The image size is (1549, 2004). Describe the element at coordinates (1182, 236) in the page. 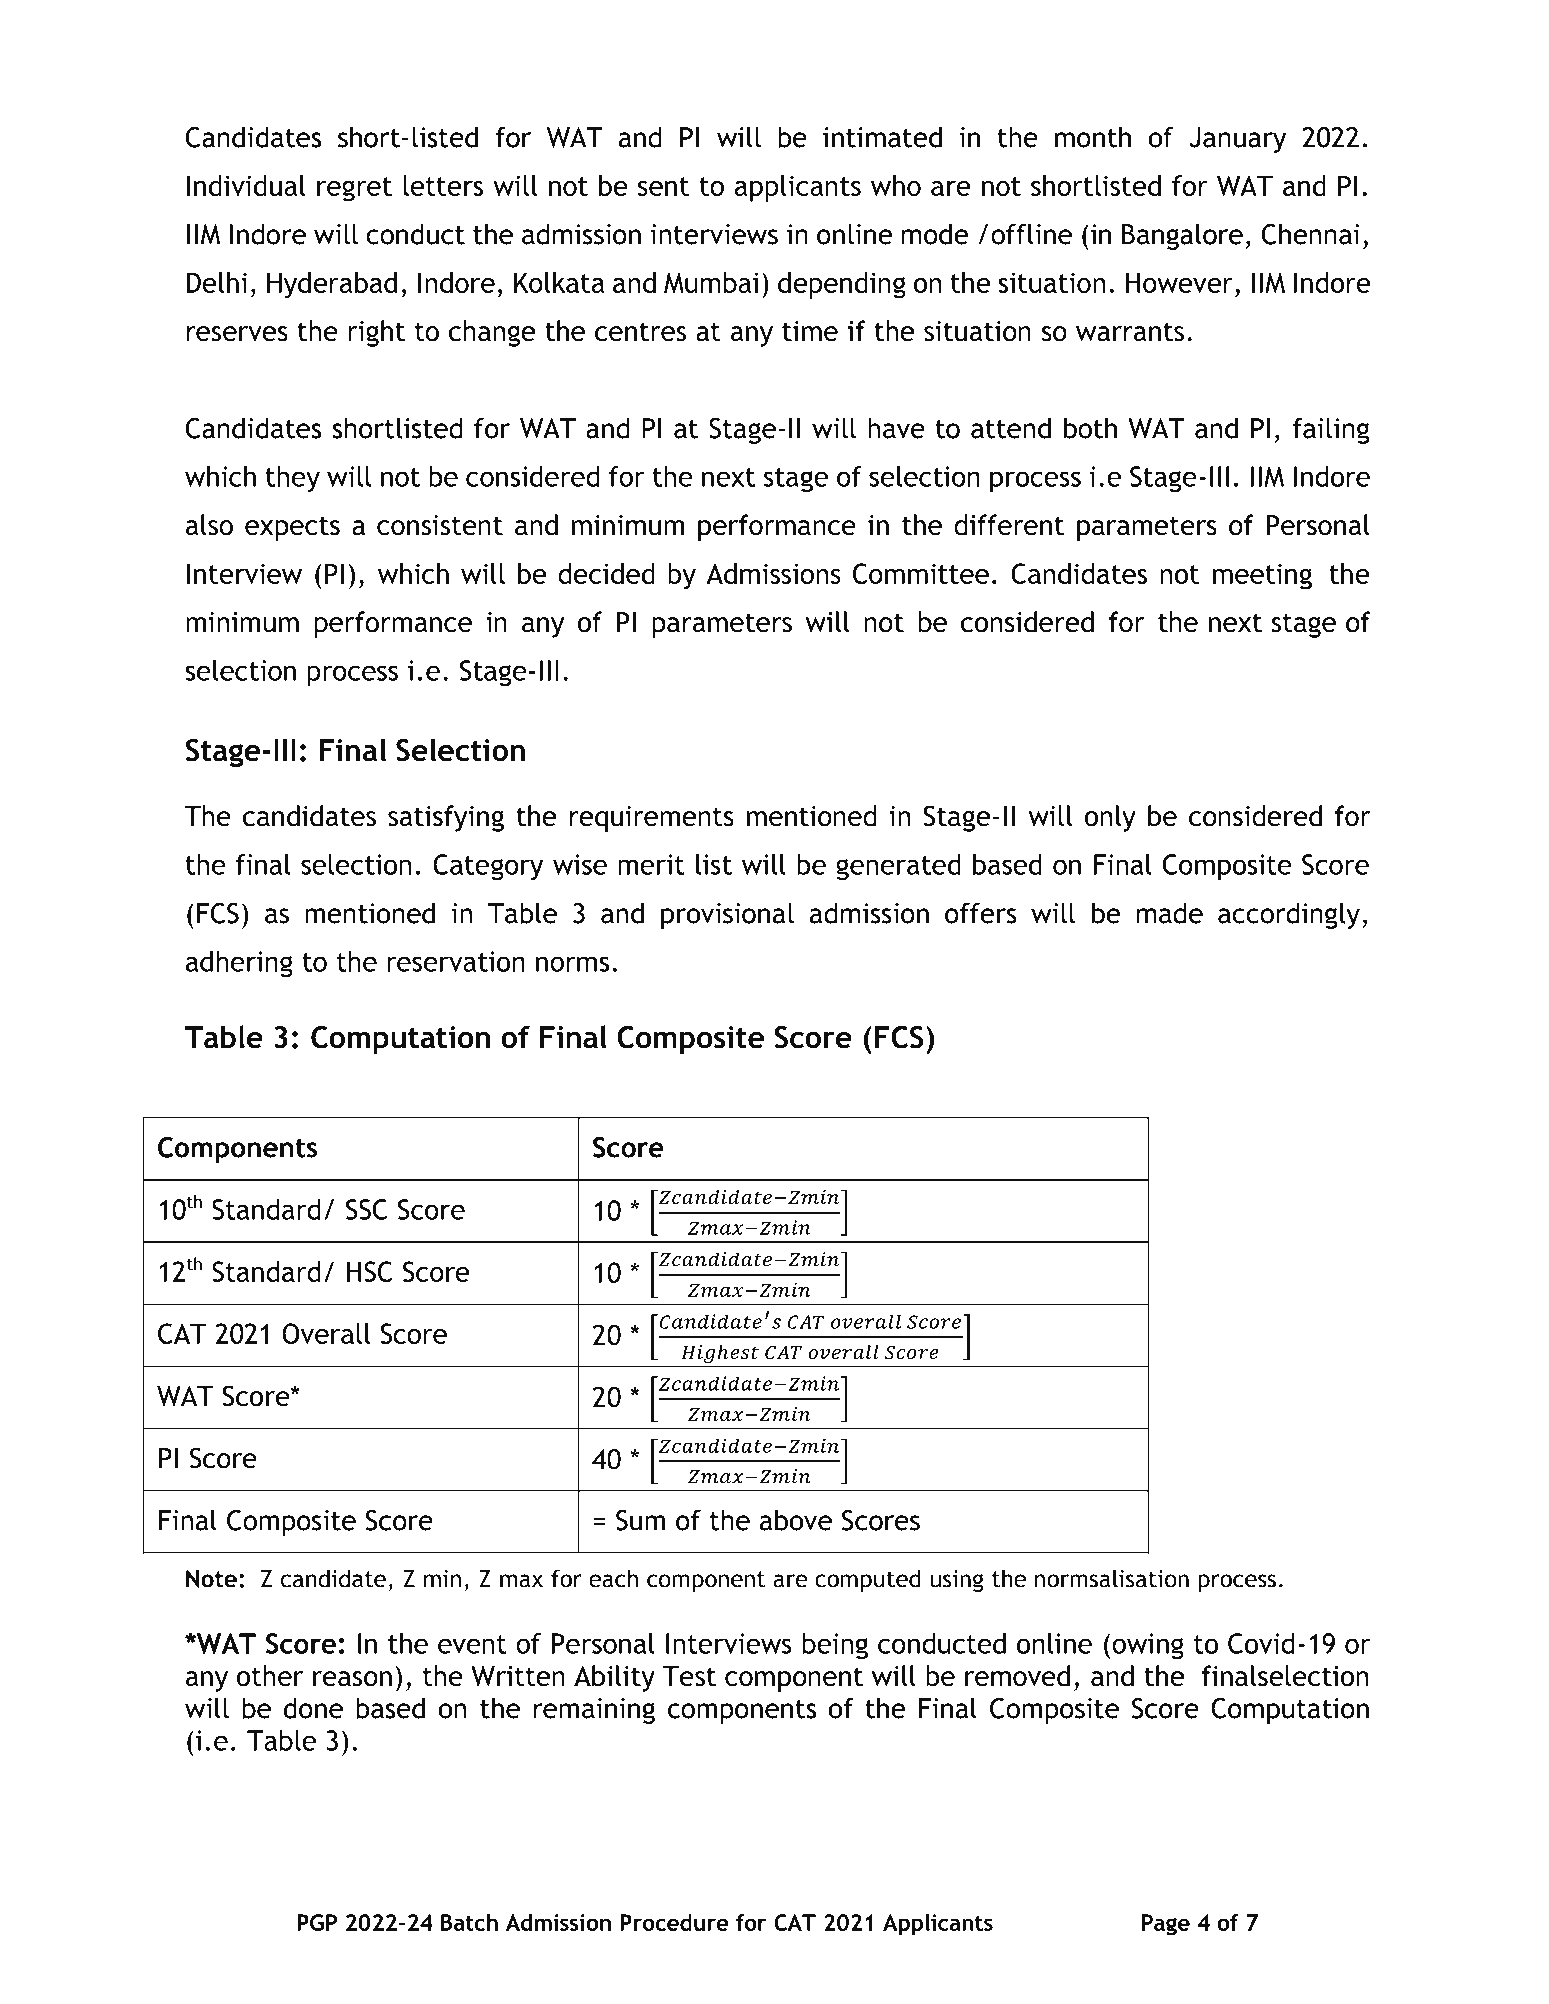

I see `Bangalore` at that location.
